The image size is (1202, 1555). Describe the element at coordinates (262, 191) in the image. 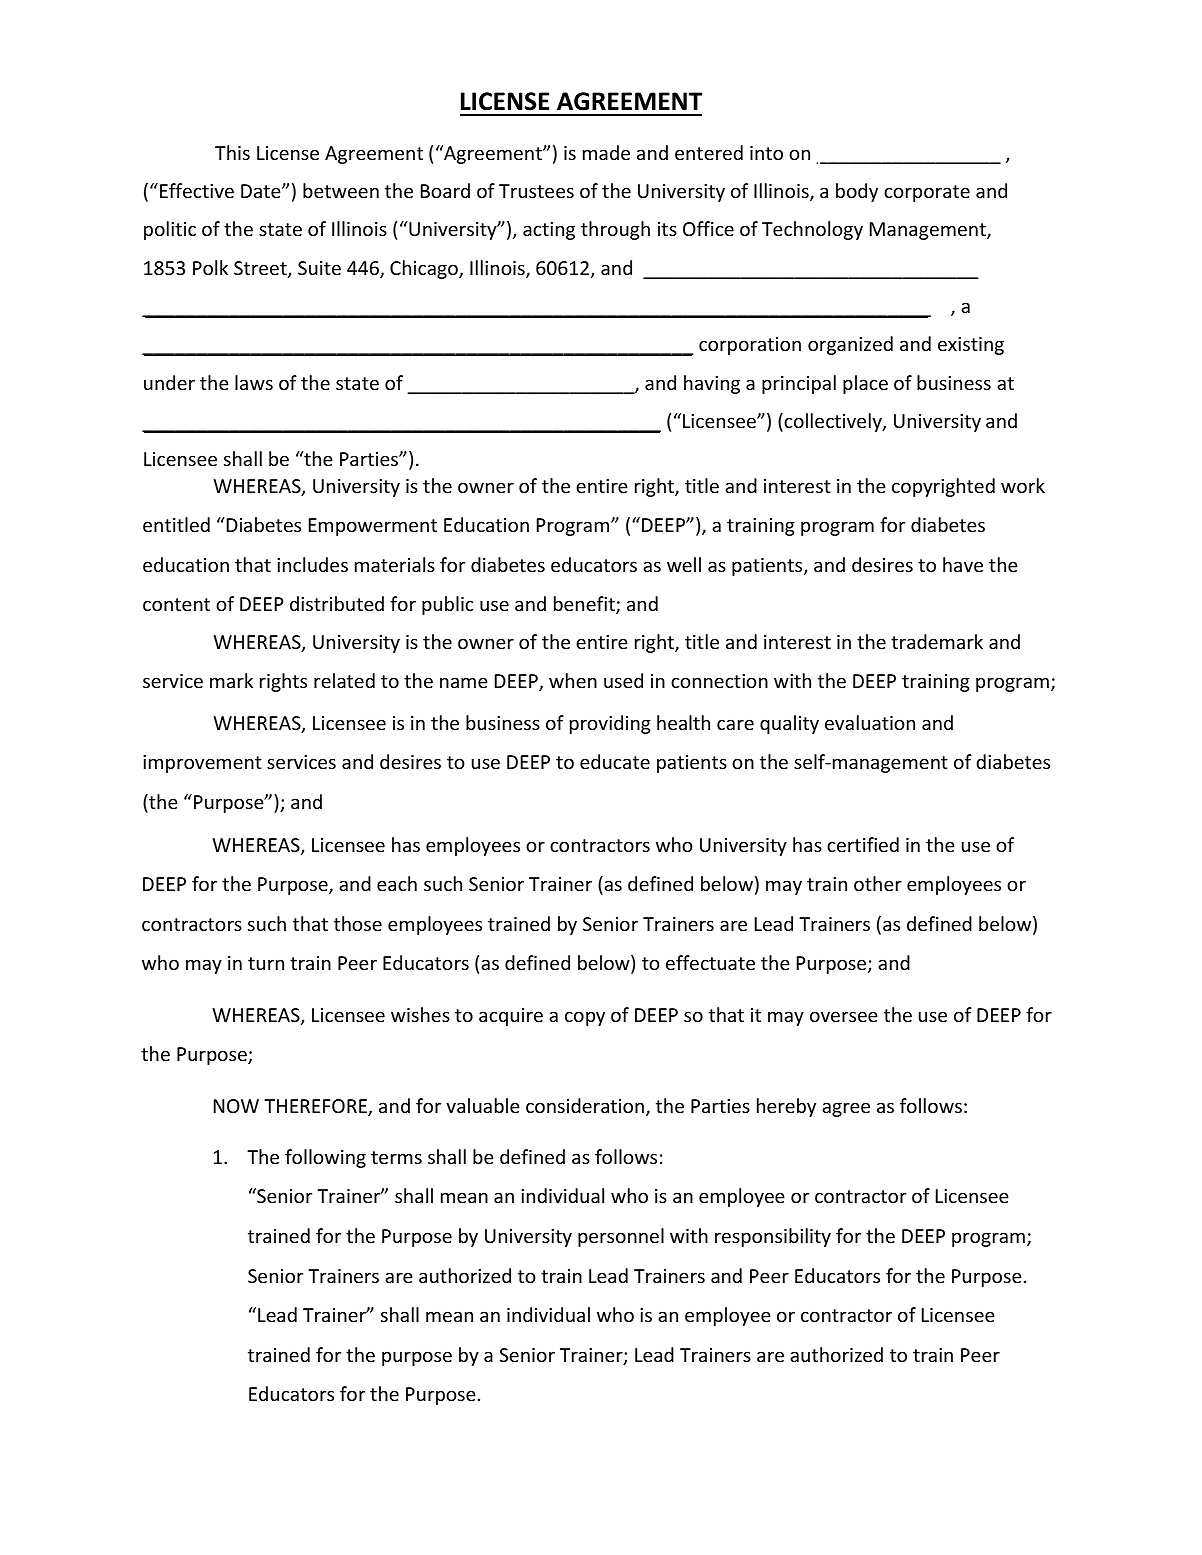

I see `Date` at that location.
